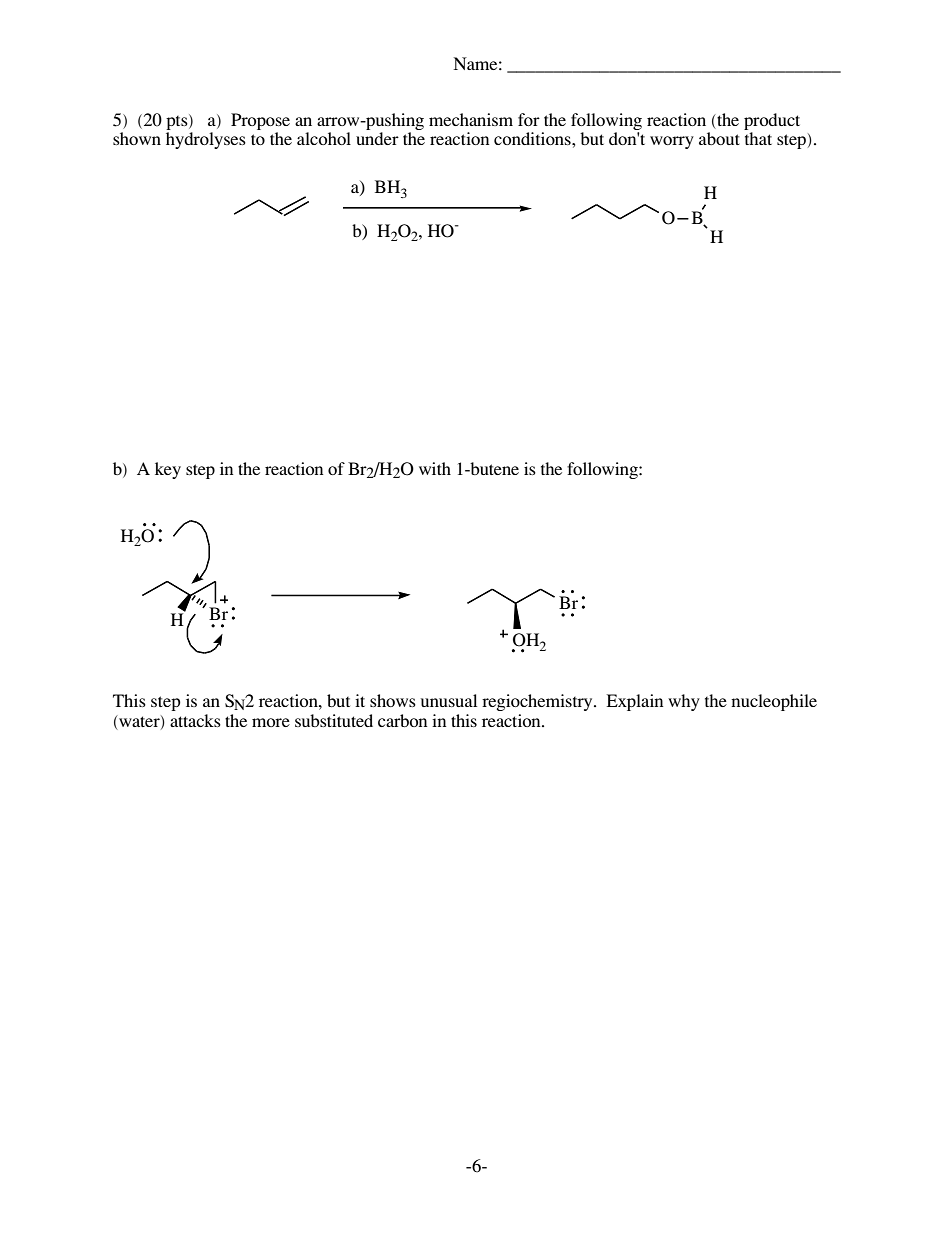  I want to click on why, so click(684, 702).
